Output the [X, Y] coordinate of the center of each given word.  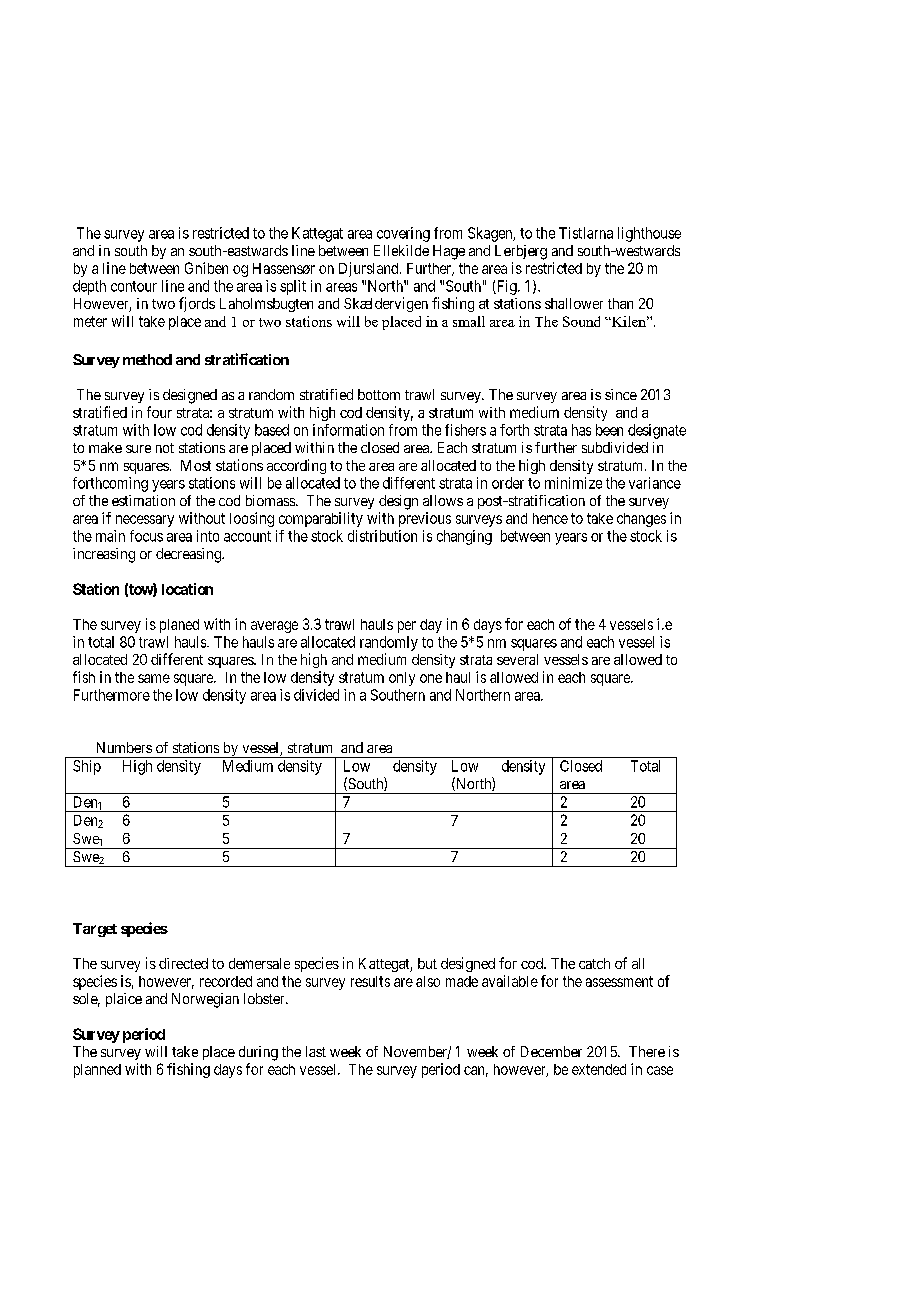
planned [97, 1071]
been [609, 430]
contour [134, 286]
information [348, 430]
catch [594, 963]
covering [403, 234]
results [370, 981]
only [402, 679]
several [517, 659]
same [154, 678]
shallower [574, 303]
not [165, 448]
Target [95, 930]
